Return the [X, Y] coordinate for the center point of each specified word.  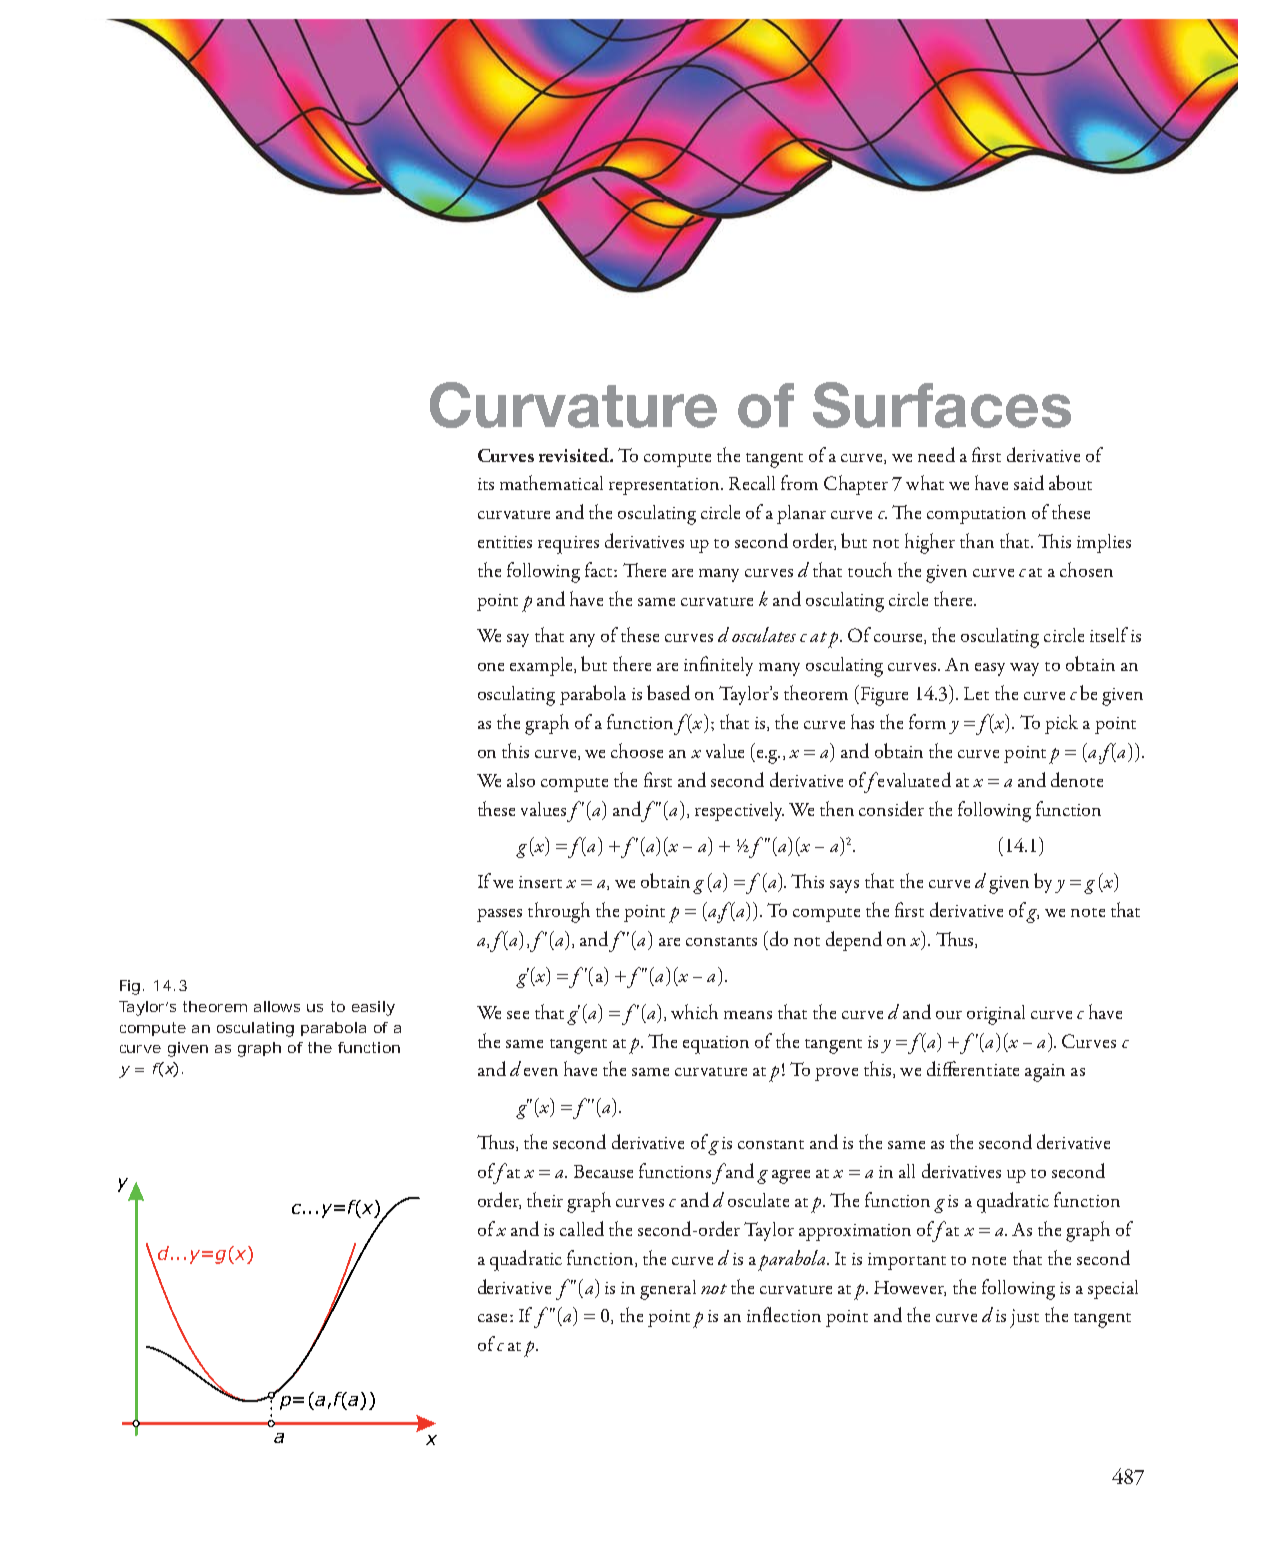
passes [499, 915]
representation [665, 486]
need [936, 454]
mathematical [551, 482]
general [668, 1290]
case [492, 1318]
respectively [739, 811]
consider [891, 808]
